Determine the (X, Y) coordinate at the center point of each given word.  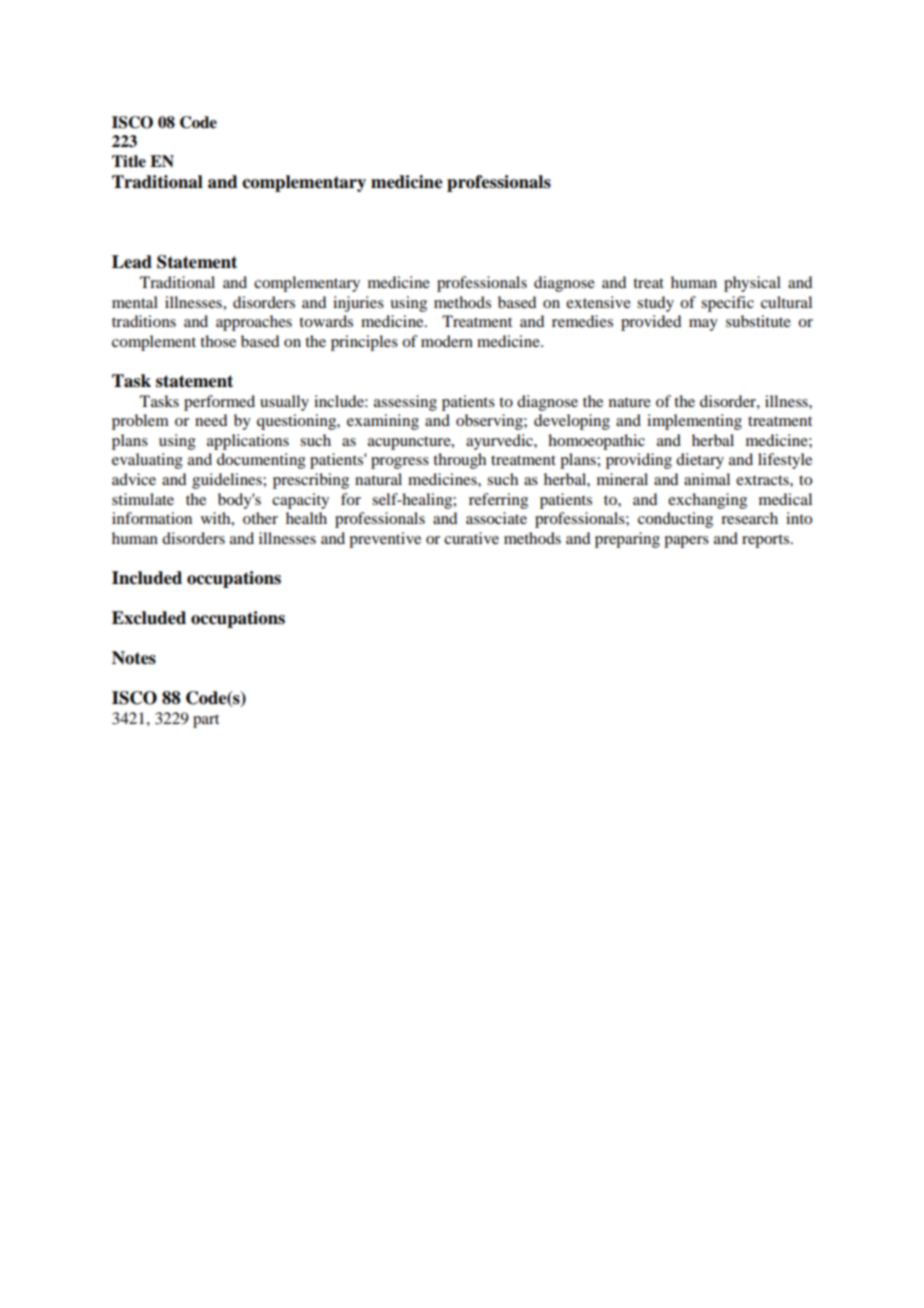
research (749, 518)
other (260, 518)
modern (447, 341)
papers (686, 542)
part (206, 721)
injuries (358, 304)
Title (129, 161)
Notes (134, 658)
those (218, 341)
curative (471, 538)
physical (752, 284)
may (703, 325)
